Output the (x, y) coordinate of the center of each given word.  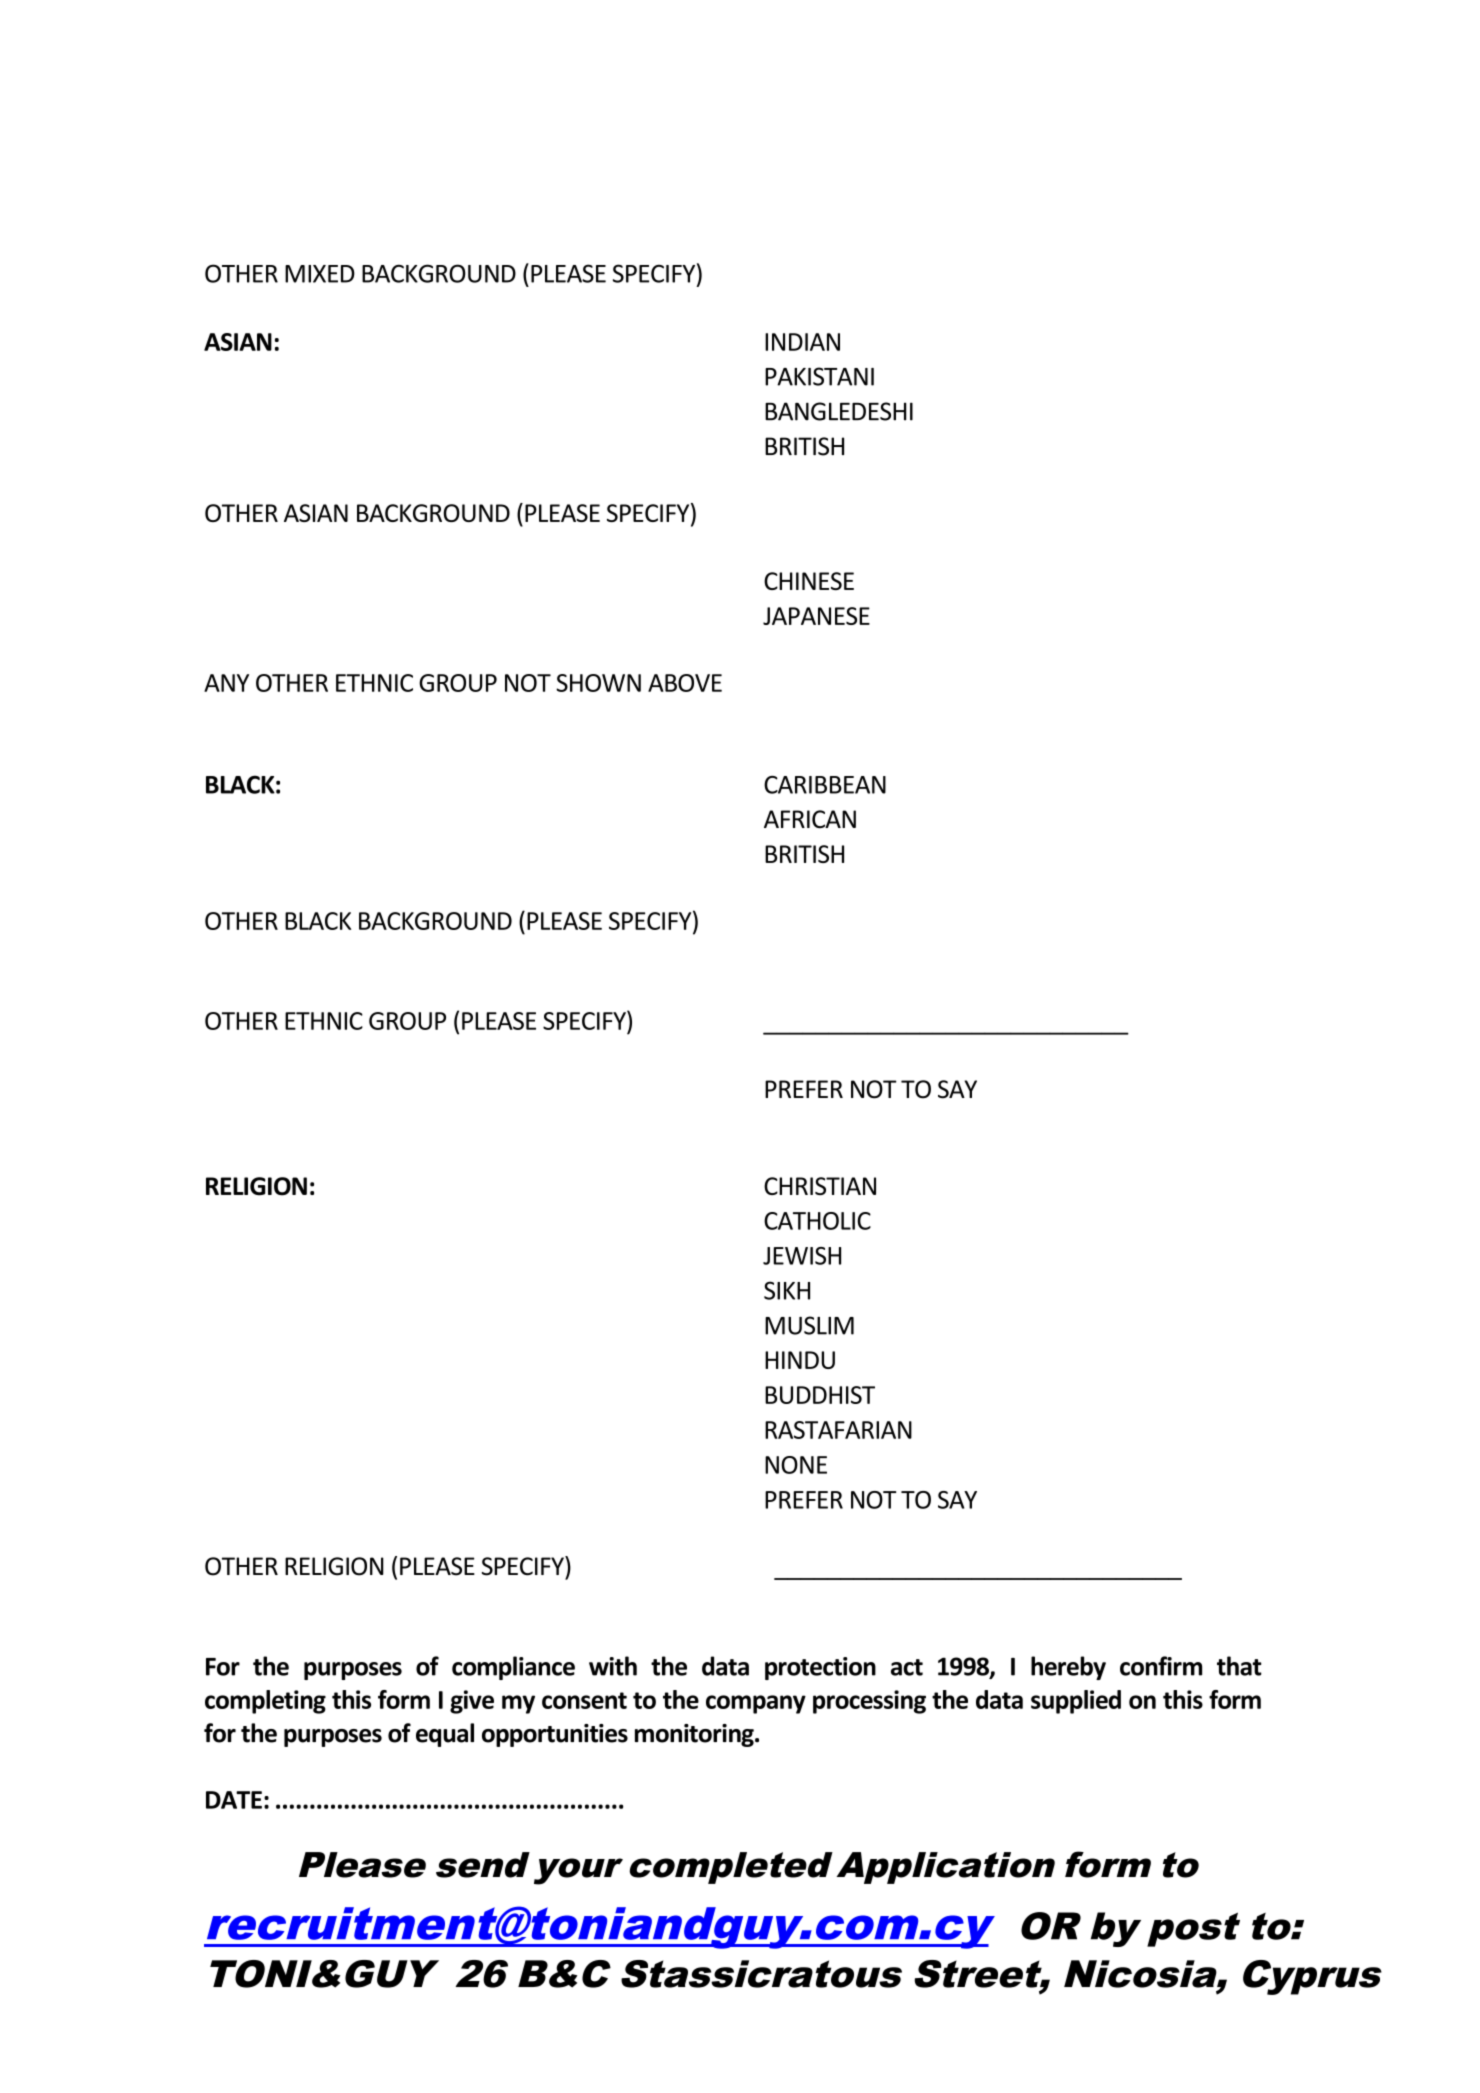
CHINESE (809, 581)
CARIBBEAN (825, 785)
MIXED (320, 274)
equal (445, 1735)
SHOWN (598, 683)
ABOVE (685, 683)
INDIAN (802, 342)
